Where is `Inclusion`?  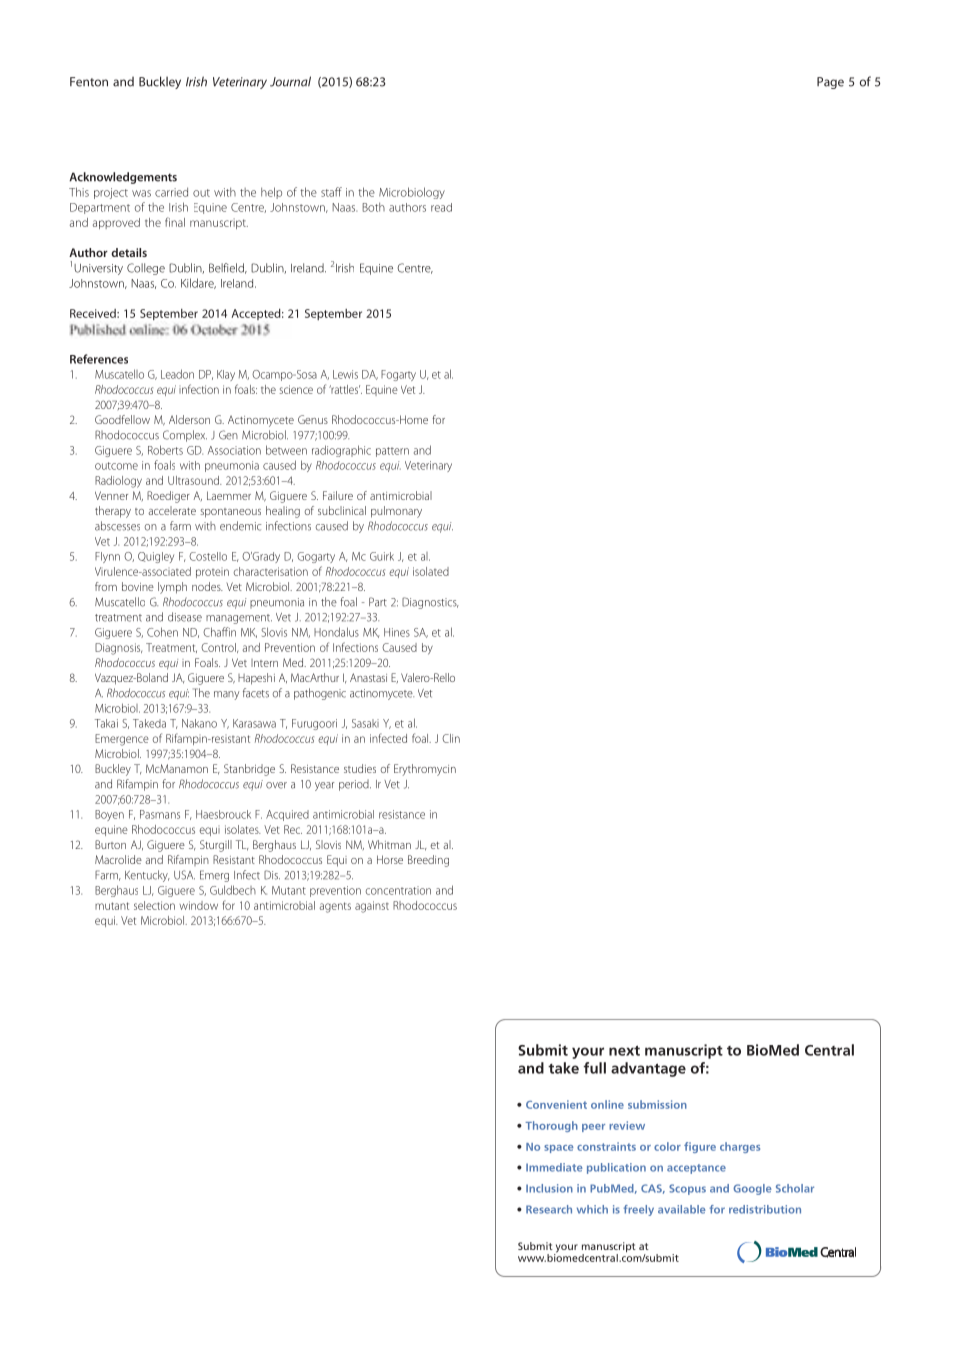
Inclusion is located at coordinates (549, 1188).
